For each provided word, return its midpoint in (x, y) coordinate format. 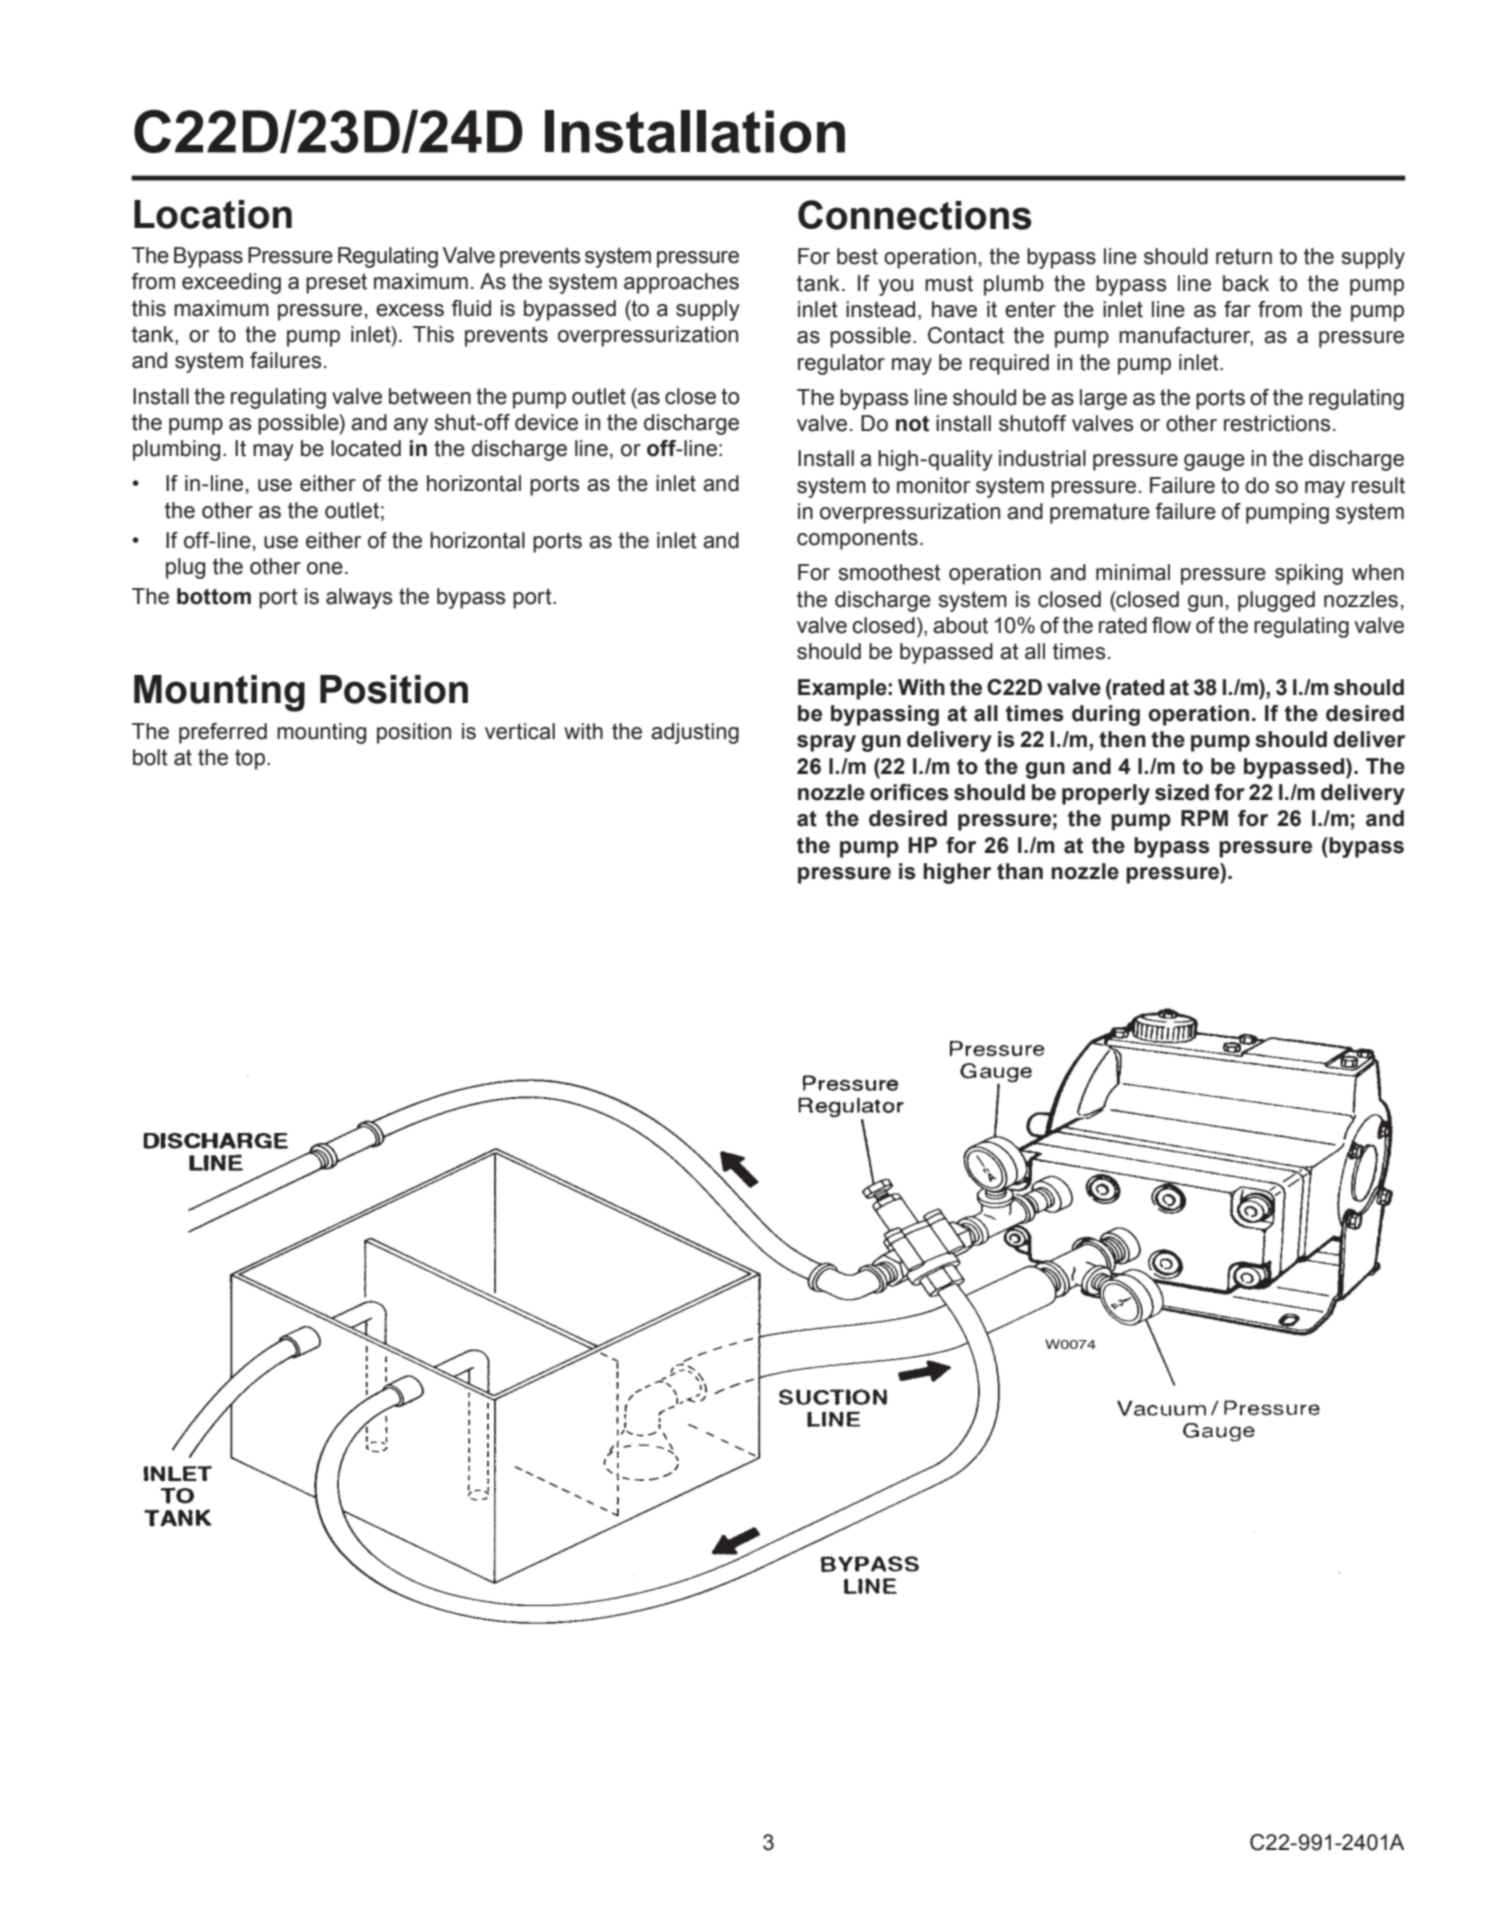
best (857, 256)
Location (213, 214)
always (359, 598)
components (857, 539)
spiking (1309, 574)
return (1244, 257)
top (251, 759)
